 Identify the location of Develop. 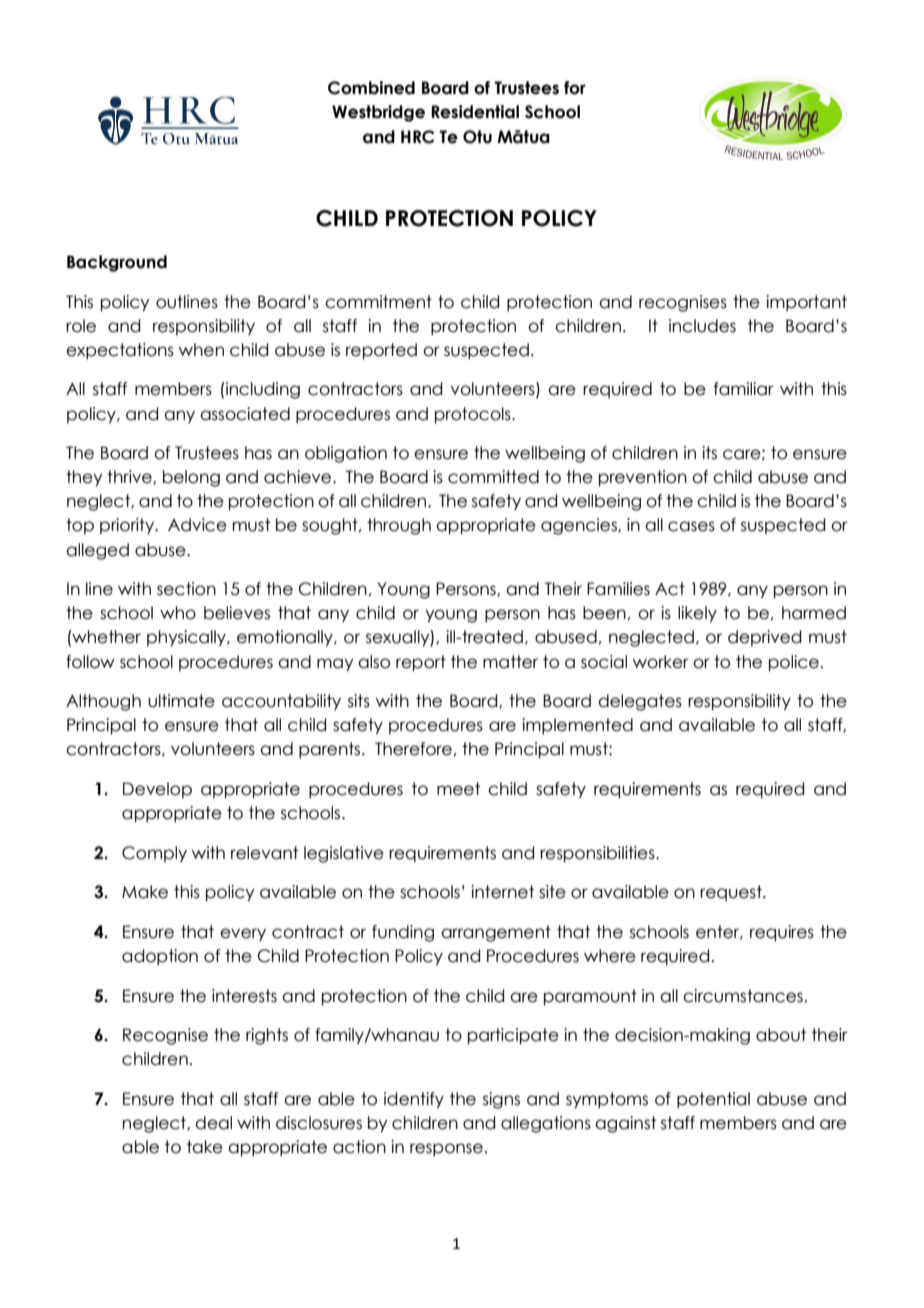
(157, 790).
